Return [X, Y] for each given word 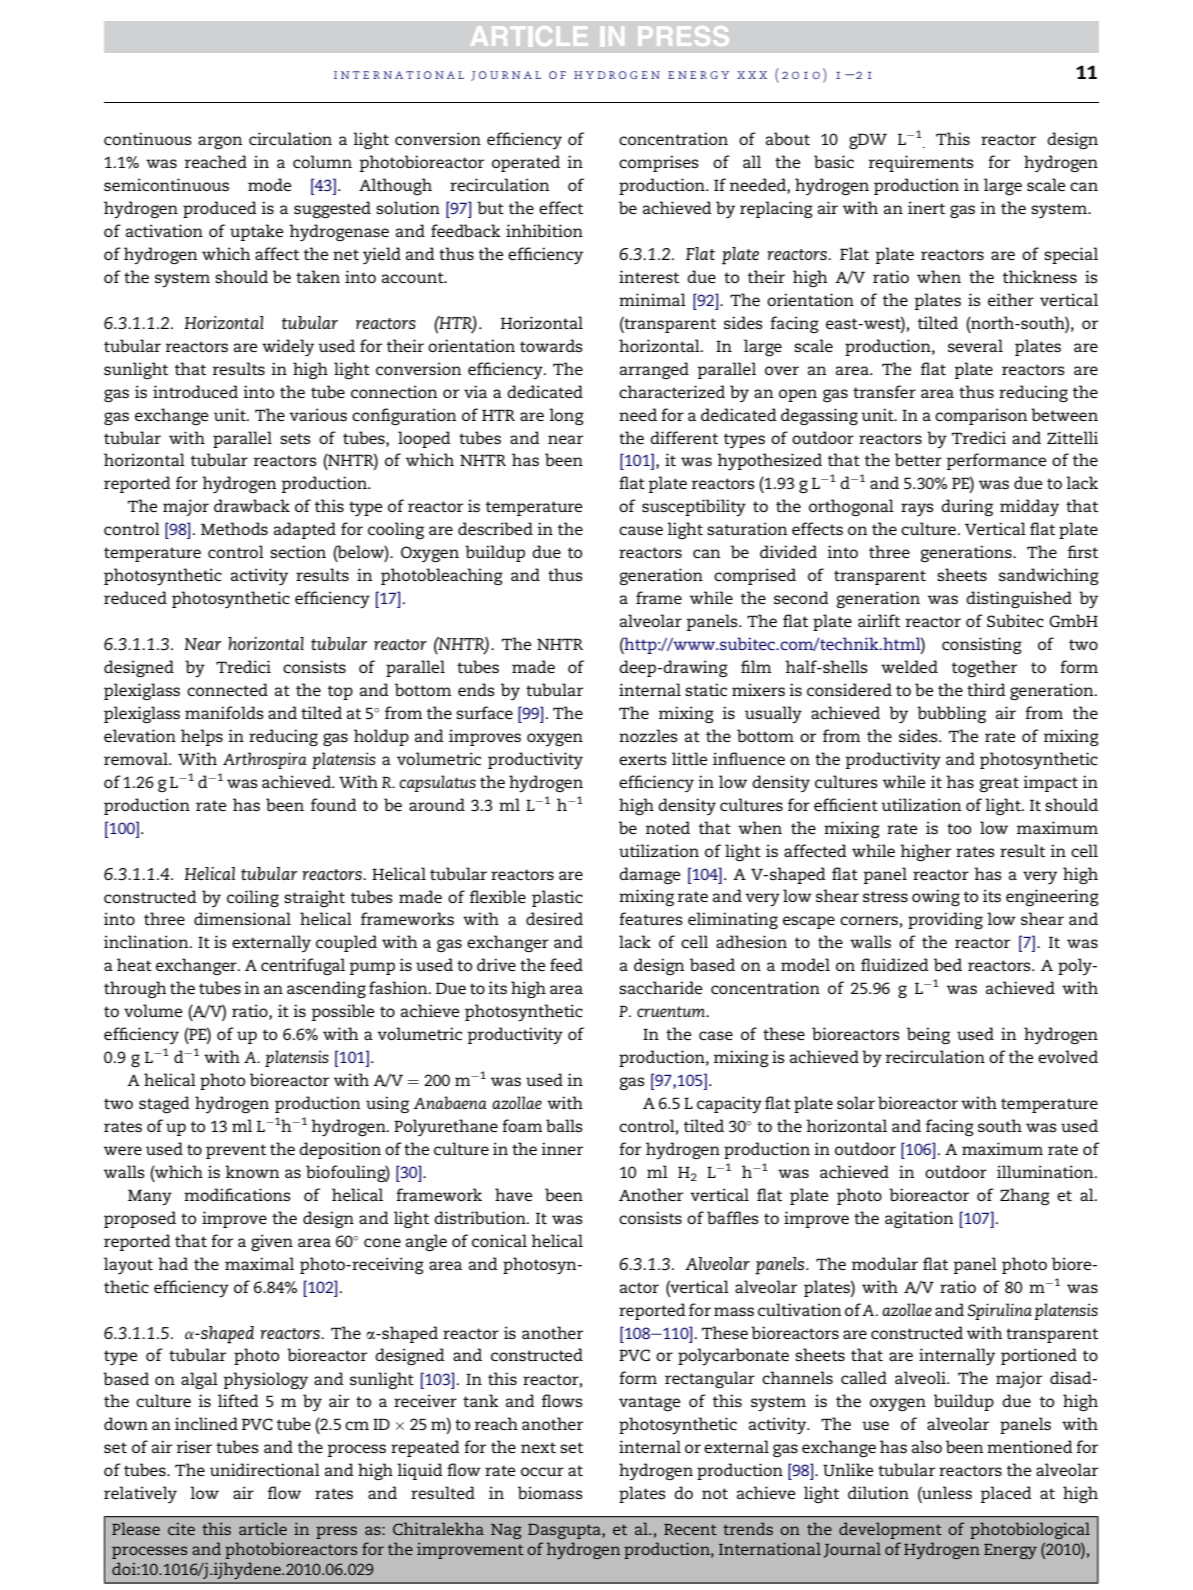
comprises [659, 163]
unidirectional [265, 1469]
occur [542, 1471]
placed [1006, 1494]
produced [220, 209]
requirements [921, 163]
